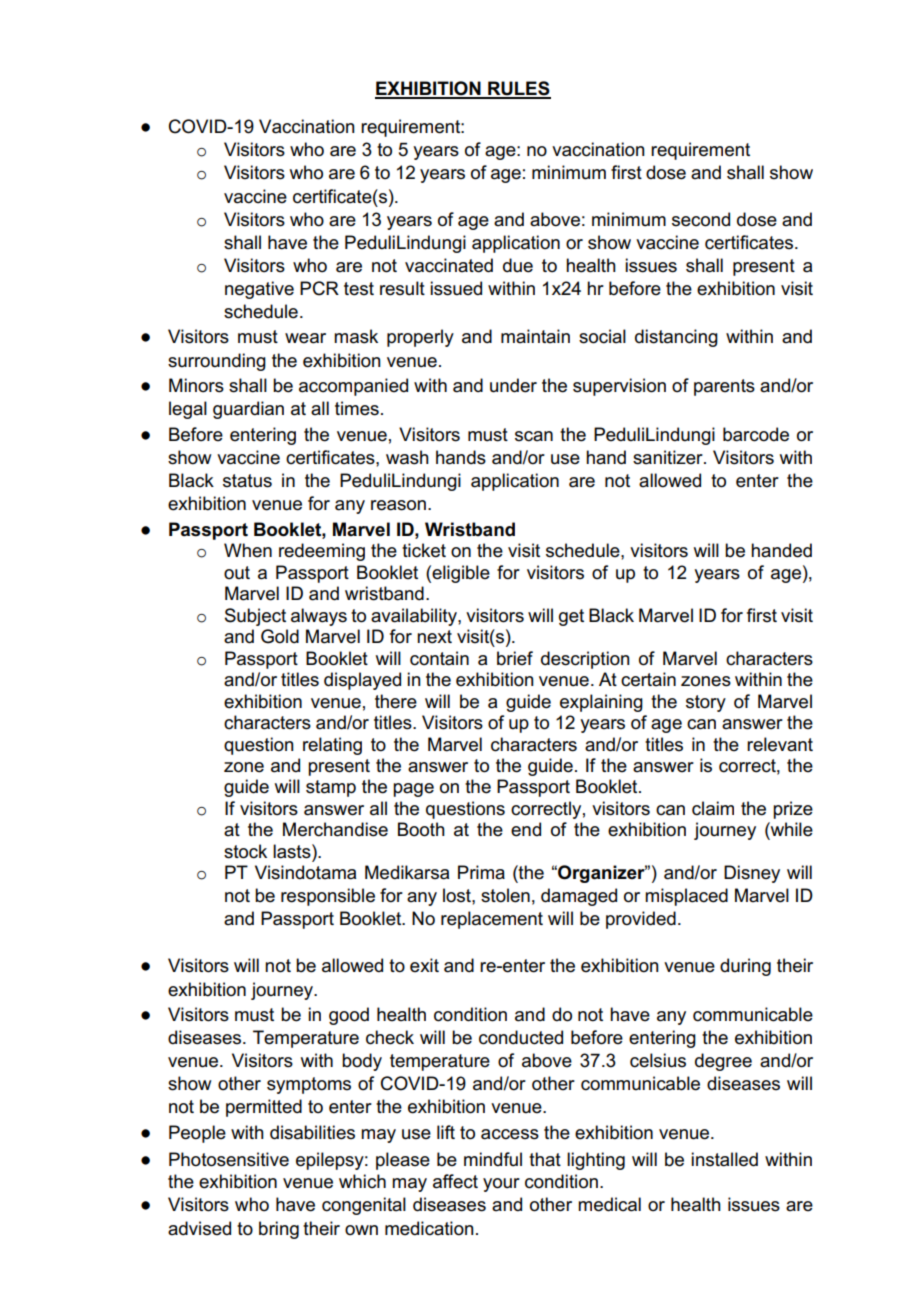  Describe the element at coordinates (701, 219) in the document. I see `second` at that location.
